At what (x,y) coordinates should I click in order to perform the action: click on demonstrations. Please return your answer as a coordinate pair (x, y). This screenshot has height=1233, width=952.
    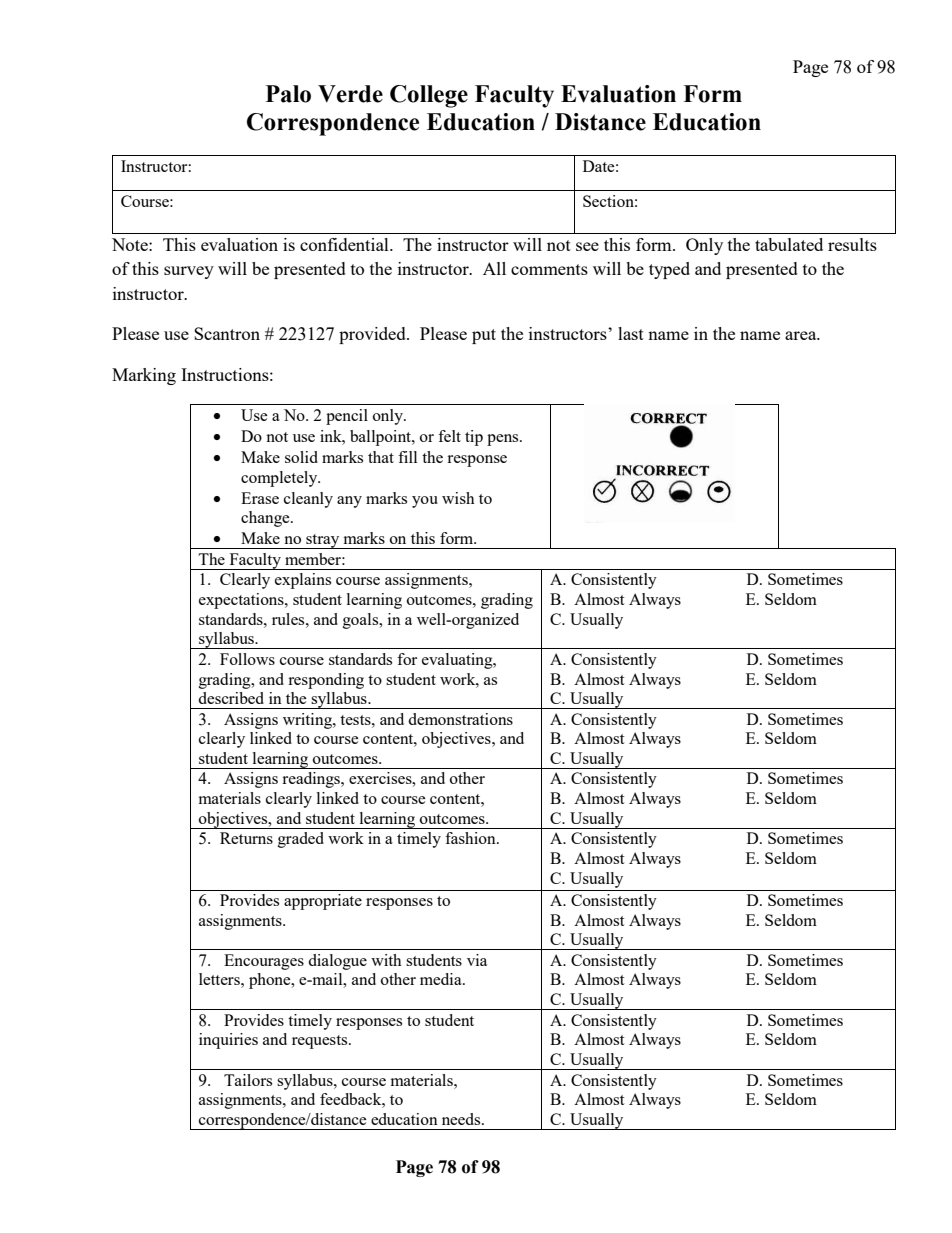
    Looking at the image, I should click on (460, 719).
